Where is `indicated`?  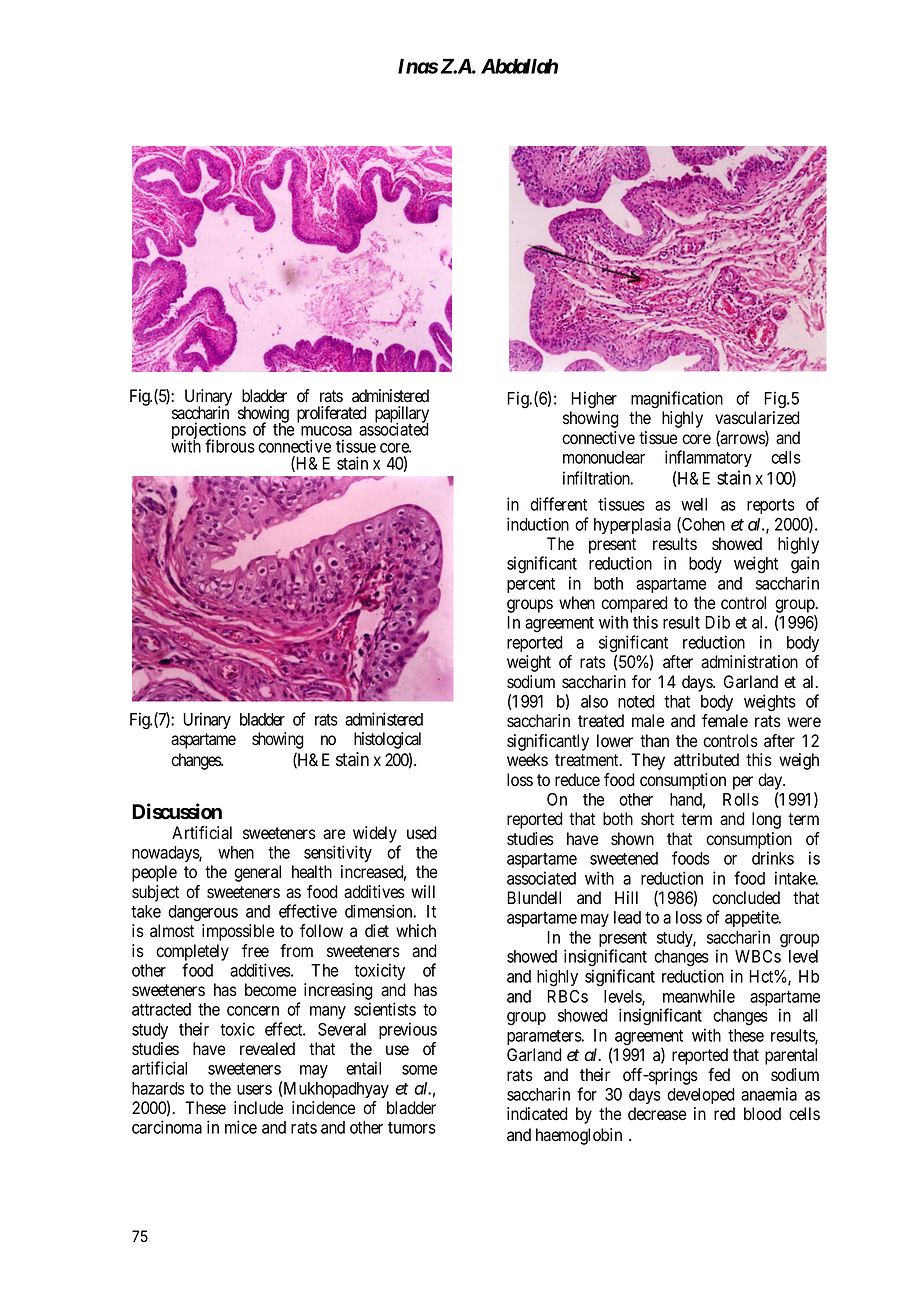 indicated is located at coordinates (537, 1114).
